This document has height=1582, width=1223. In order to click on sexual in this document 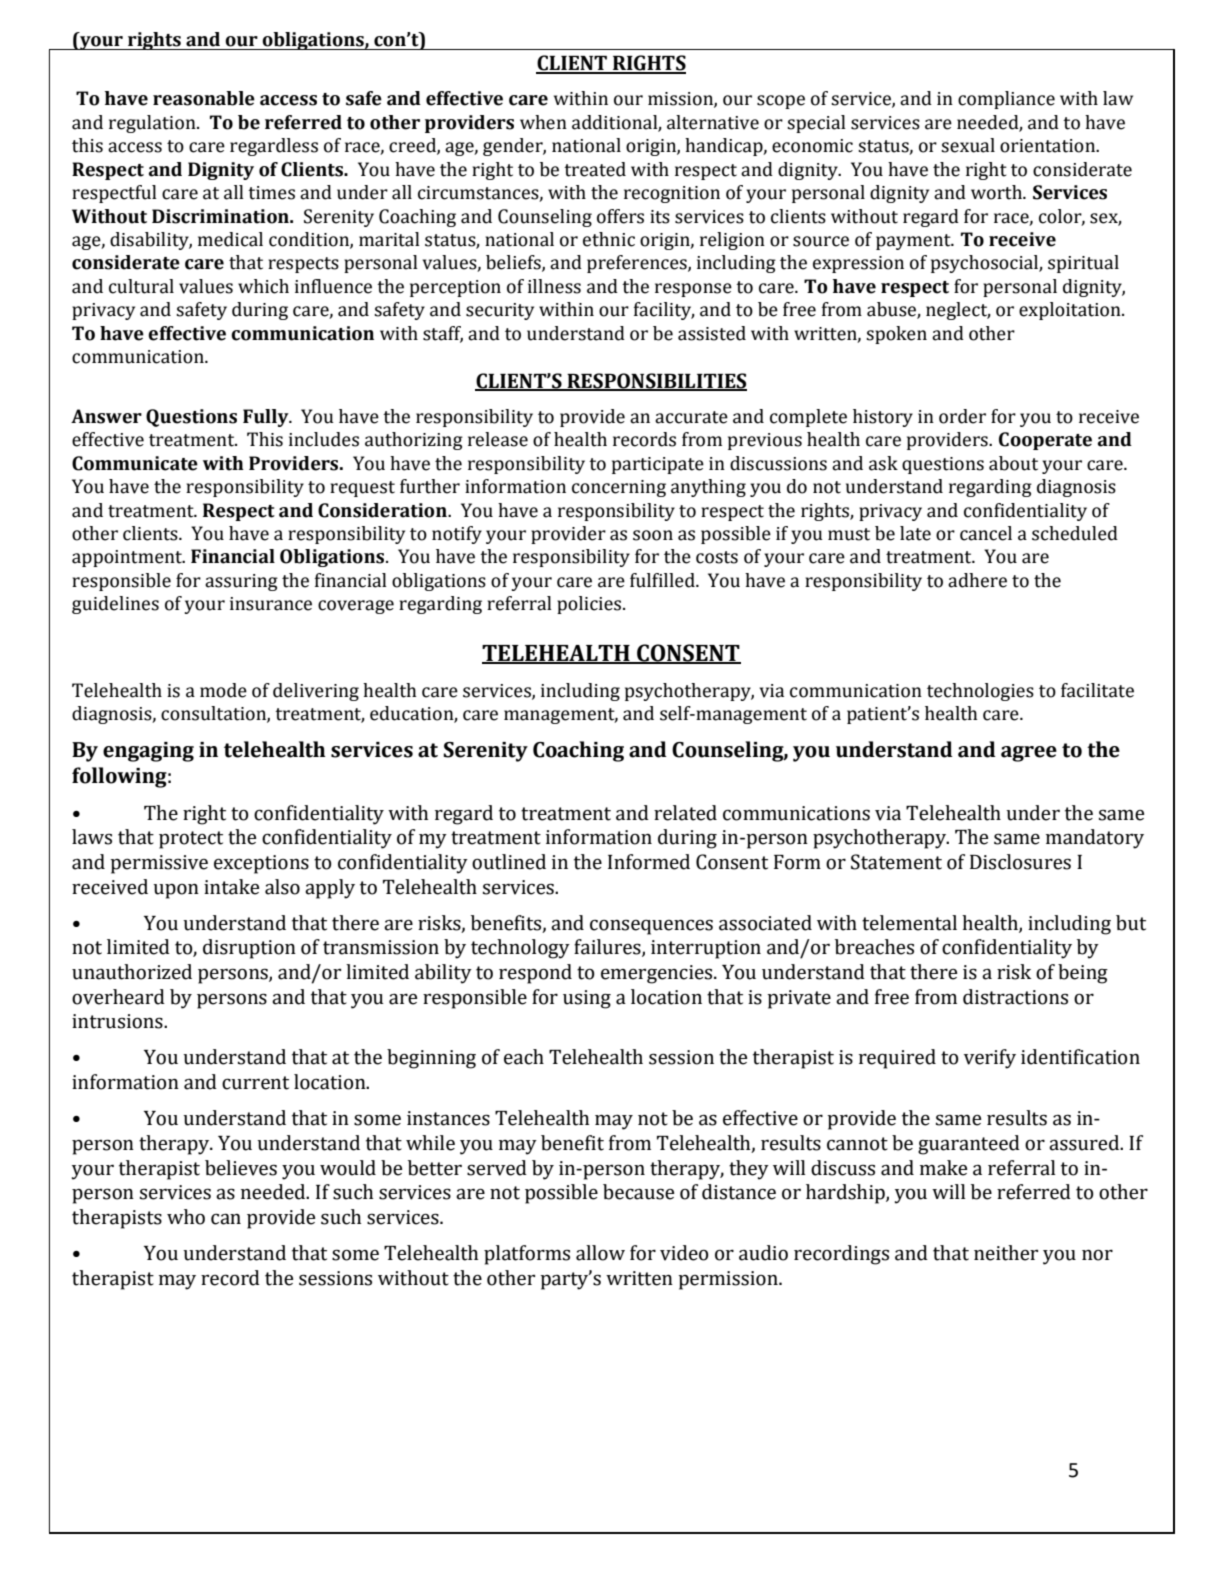, I will do `click(968, 145)`.
